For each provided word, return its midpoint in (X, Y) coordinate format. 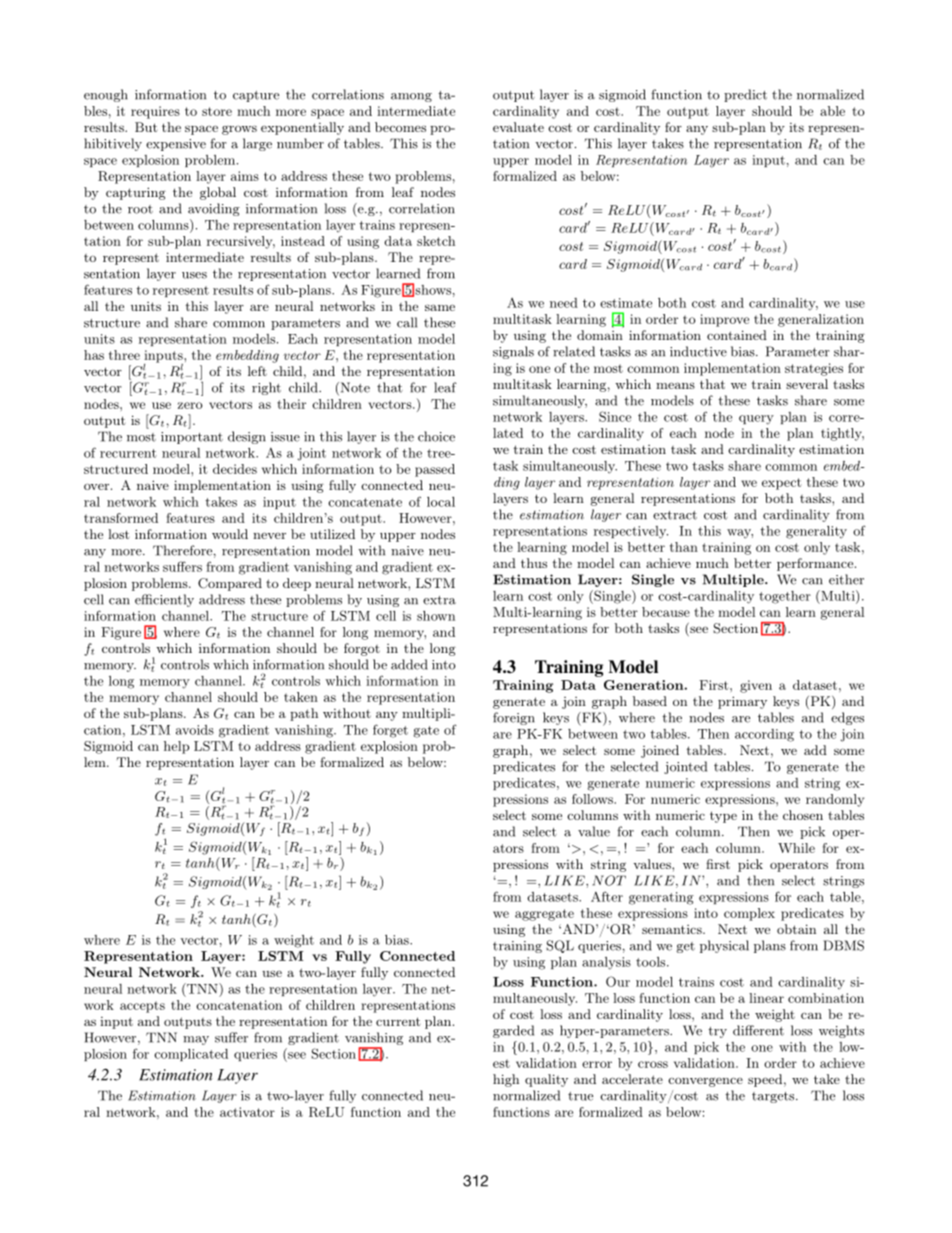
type (723, 817)
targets (774, 1097)
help (176, 747)
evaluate (518, 127)
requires (155, 112)
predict (745, 95)
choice (436, 436)
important (192, 438)
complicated (191, 1055)
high (506, 1080)
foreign (514, 718)
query (756, 420)
